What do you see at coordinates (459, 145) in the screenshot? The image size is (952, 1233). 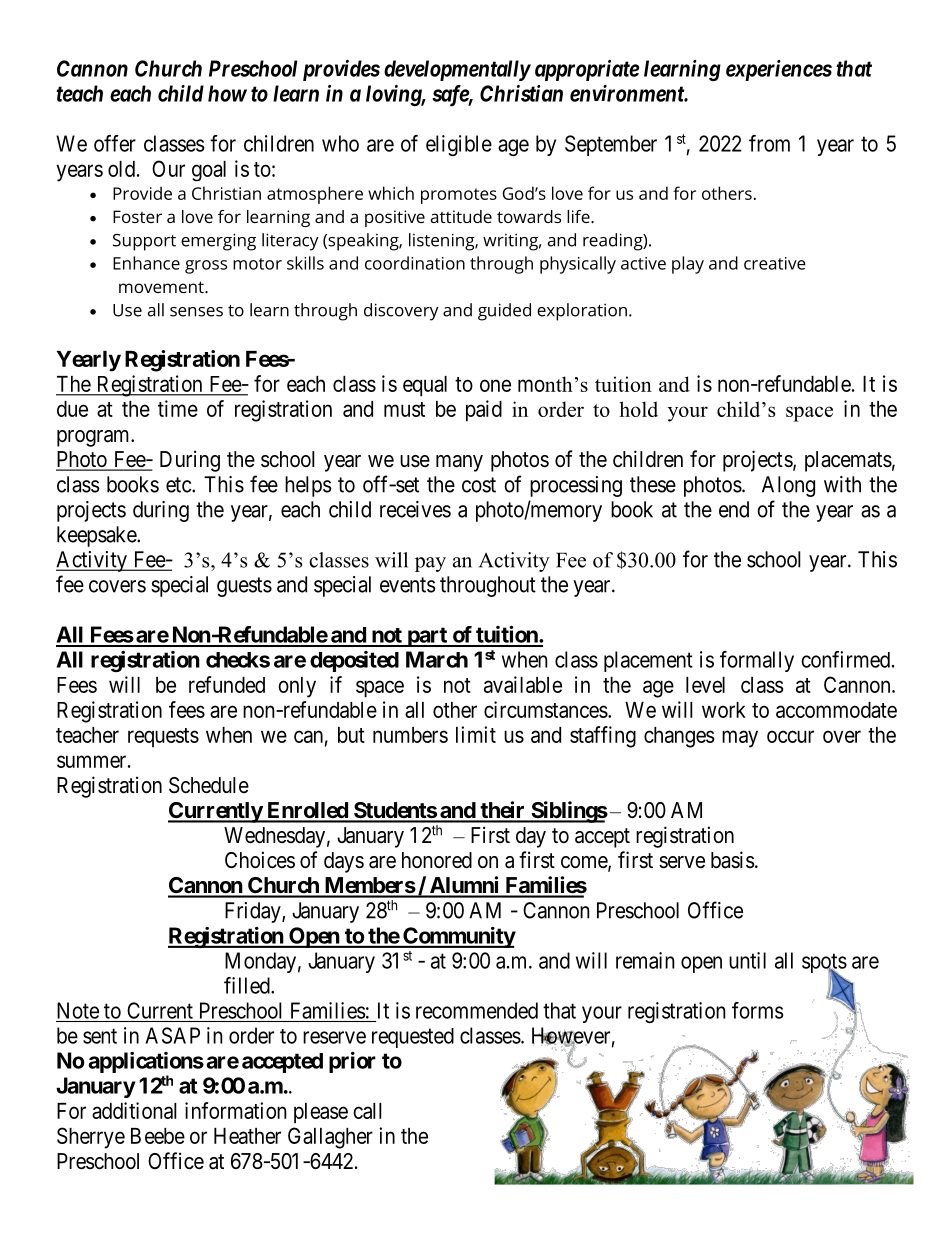 I see `eligible` at bounding box center [459, 145].
